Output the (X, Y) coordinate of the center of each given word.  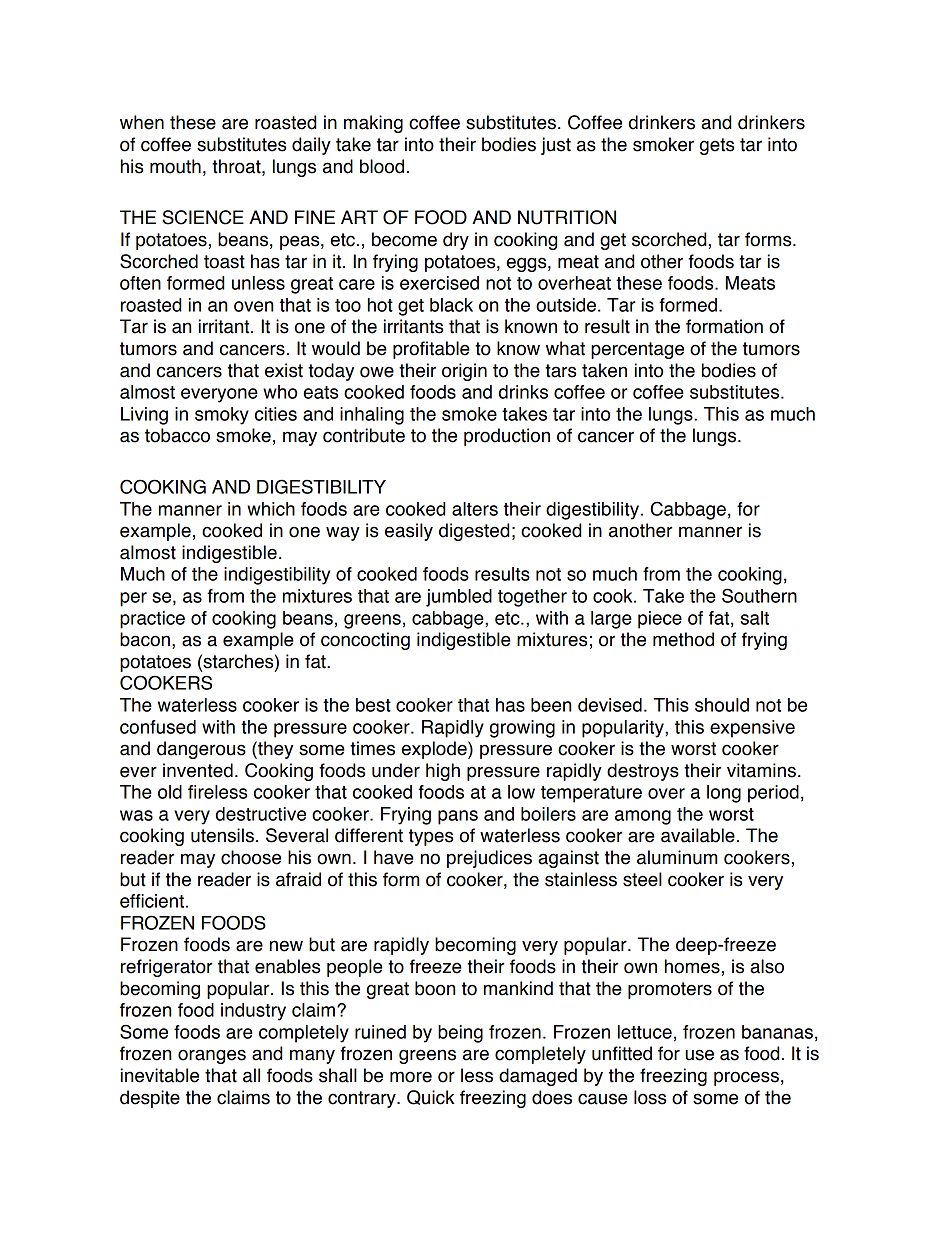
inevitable (160, 1075)
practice (152, 620)
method (683, 639)
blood (382, 166)
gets (717, 146)
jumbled (459, 598)
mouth (175, 166)
